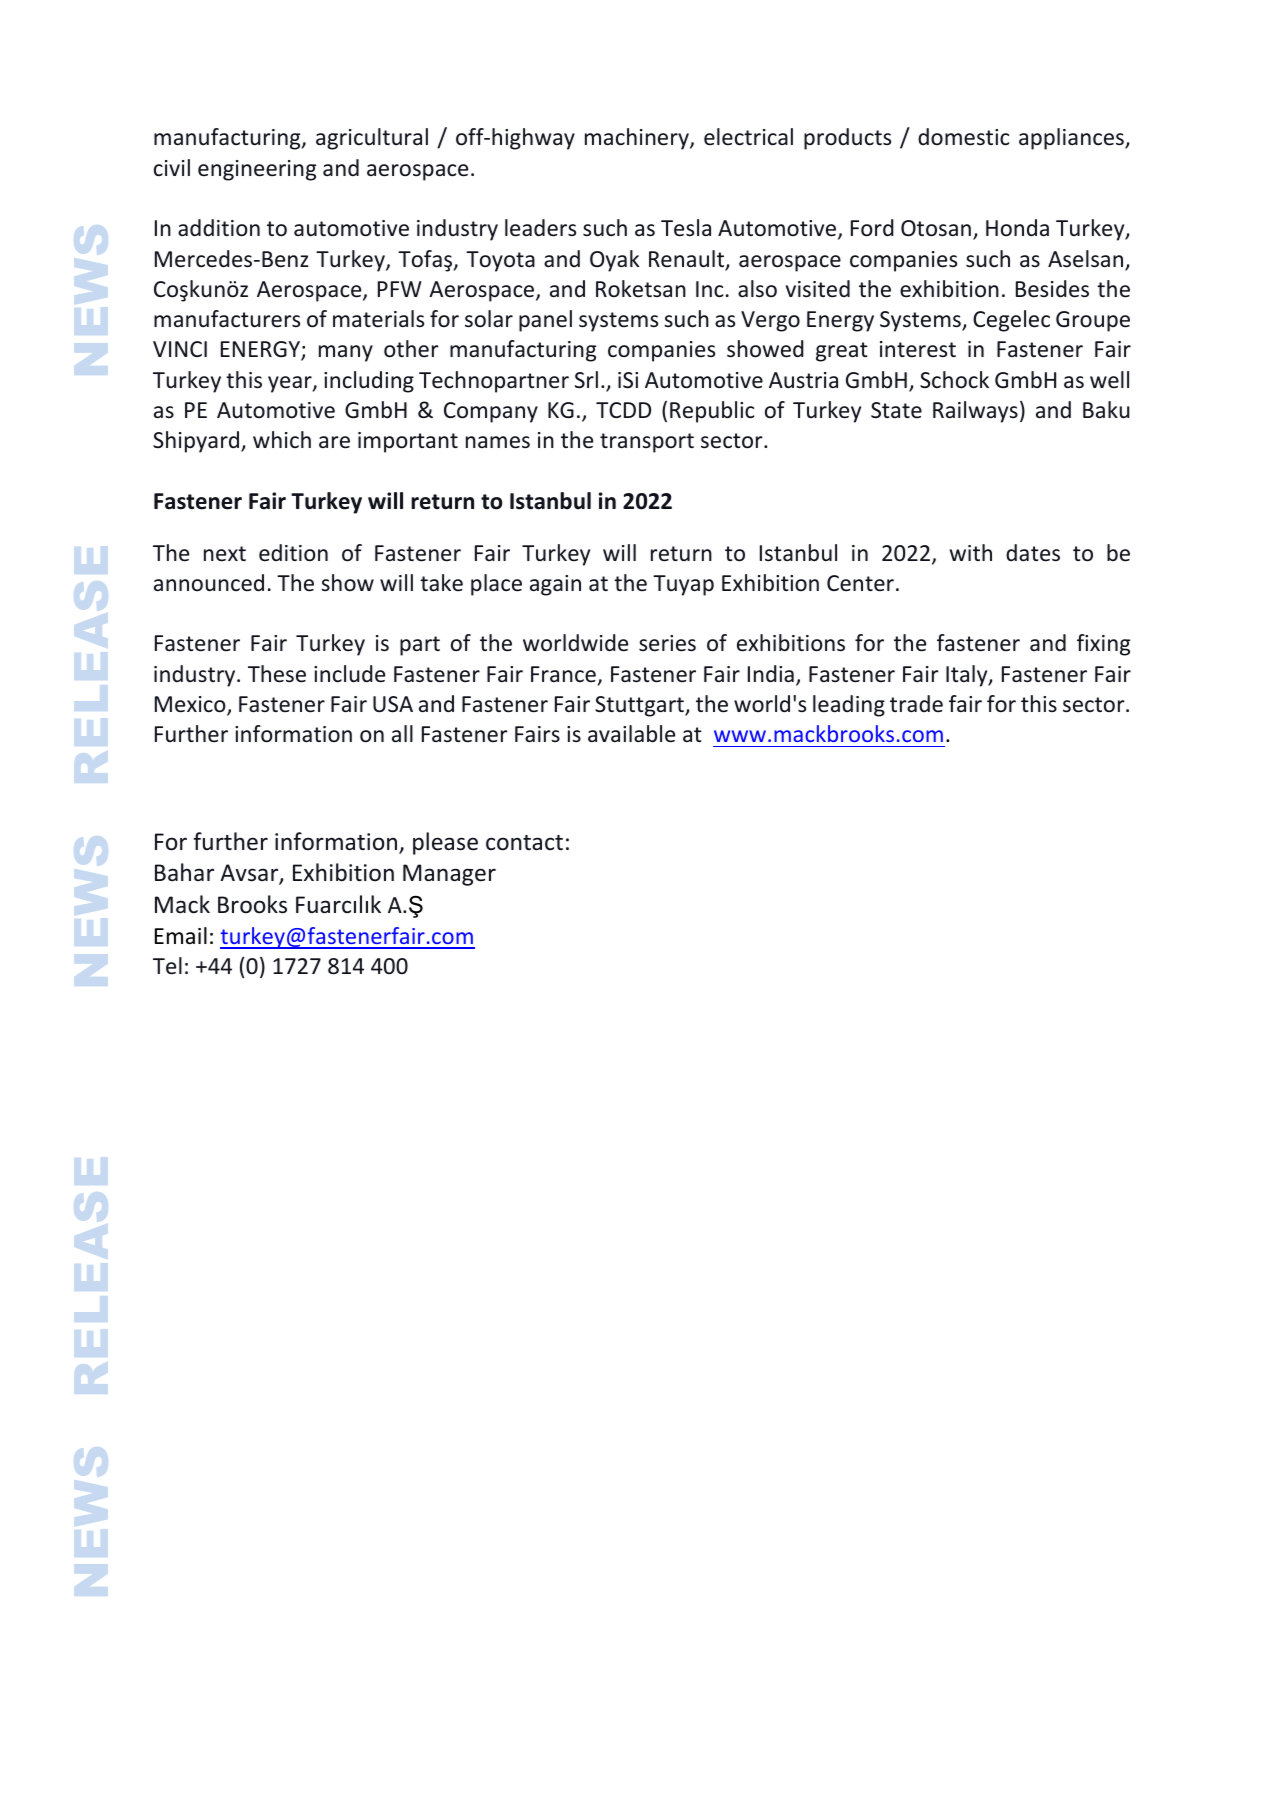 The width and height of the screenshot is (1284, 1816). What do you see at coordinates (631, 734) in the screenshot?
I see `available` at bounding box center [631, 734].
